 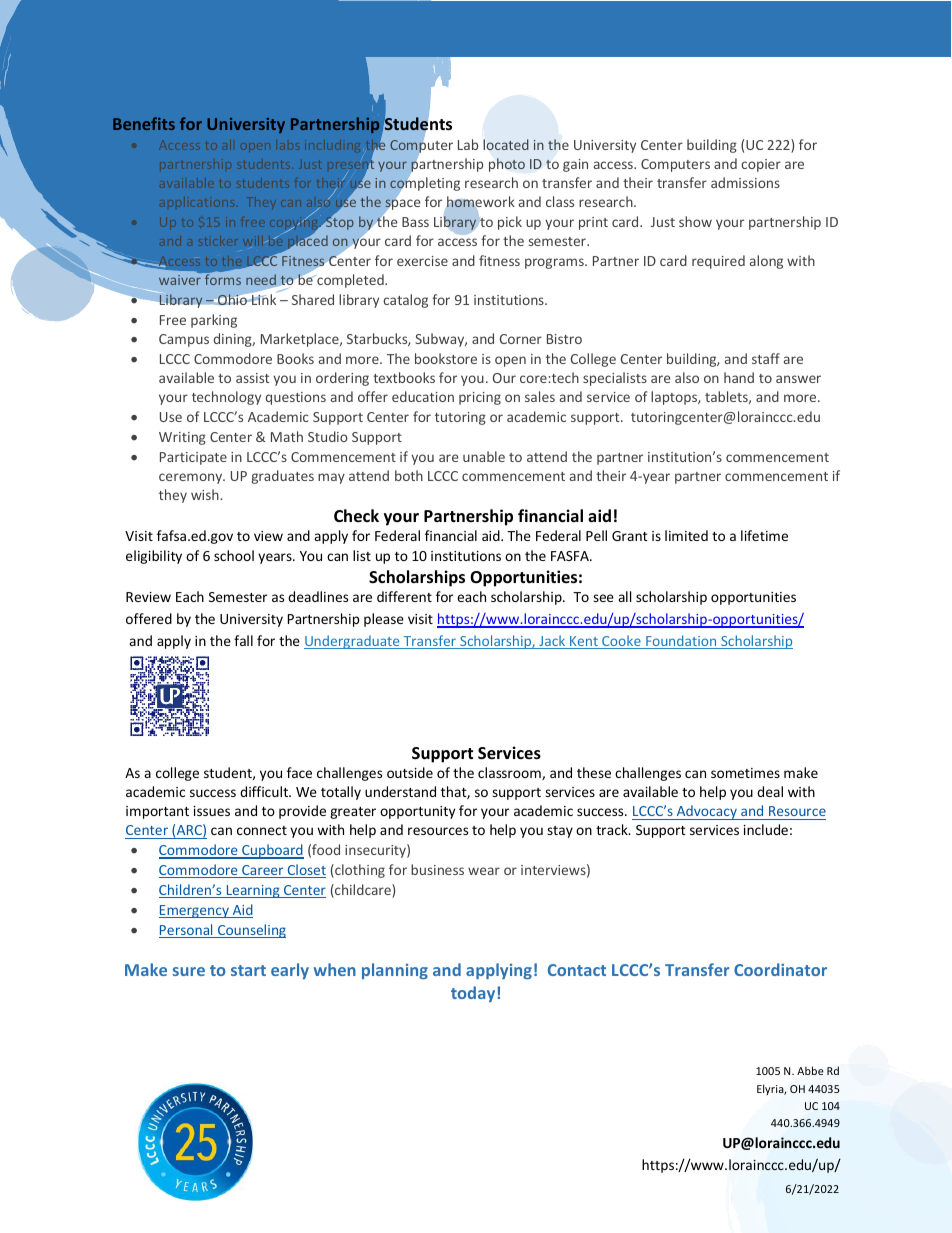 I want to click on Foundation, so click(x=681, y=642).
